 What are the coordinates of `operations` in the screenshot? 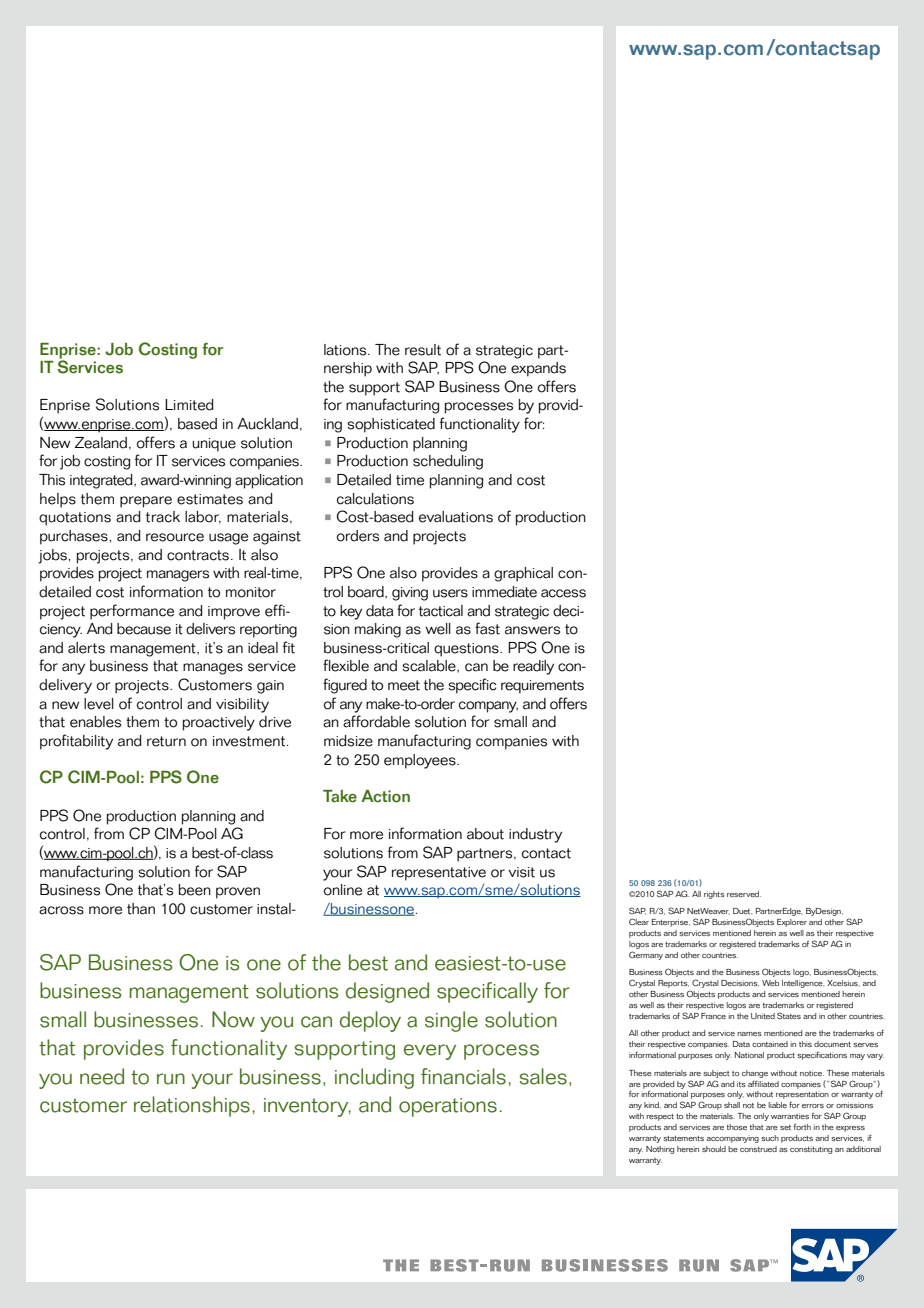 It's located at (448, 1107).
